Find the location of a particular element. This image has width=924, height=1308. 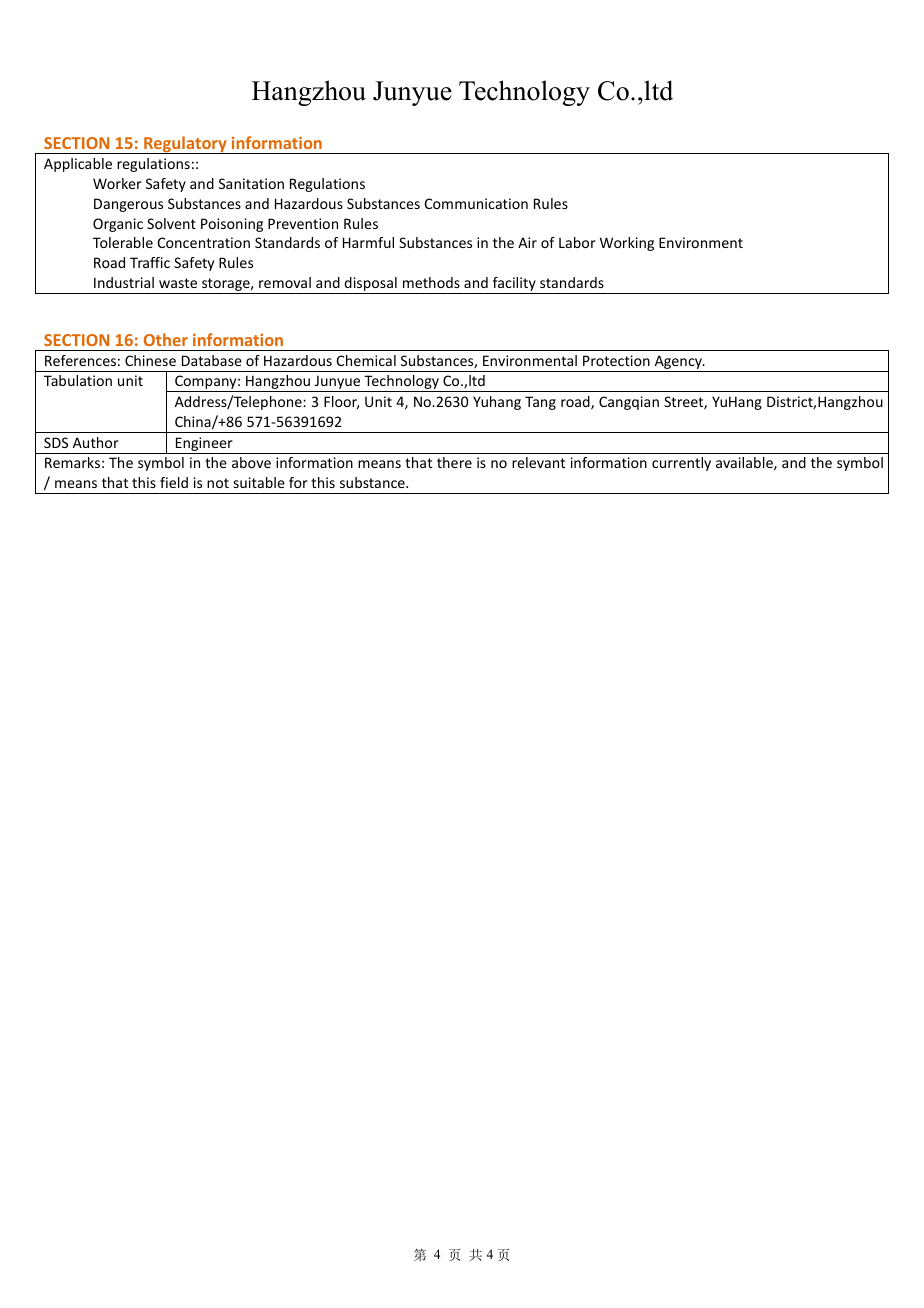

Applicable is located at coordinates (78, 165).
